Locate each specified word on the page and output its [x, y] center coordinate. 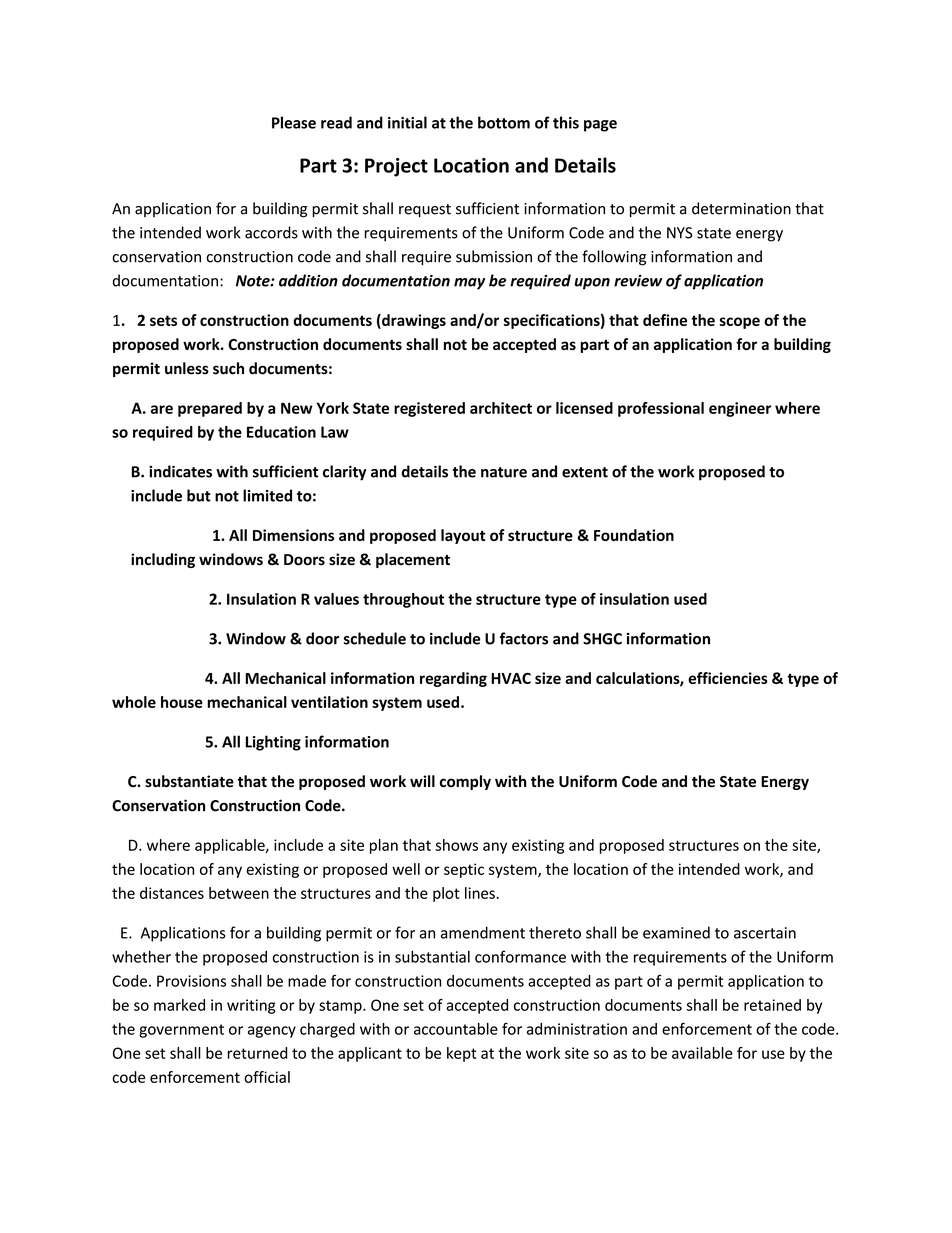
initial [407, 122]
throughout [403, 600]
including [163, 560]
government [181, 1031]
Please [294, 122]
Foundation [634, 535]
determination [741, 208]
